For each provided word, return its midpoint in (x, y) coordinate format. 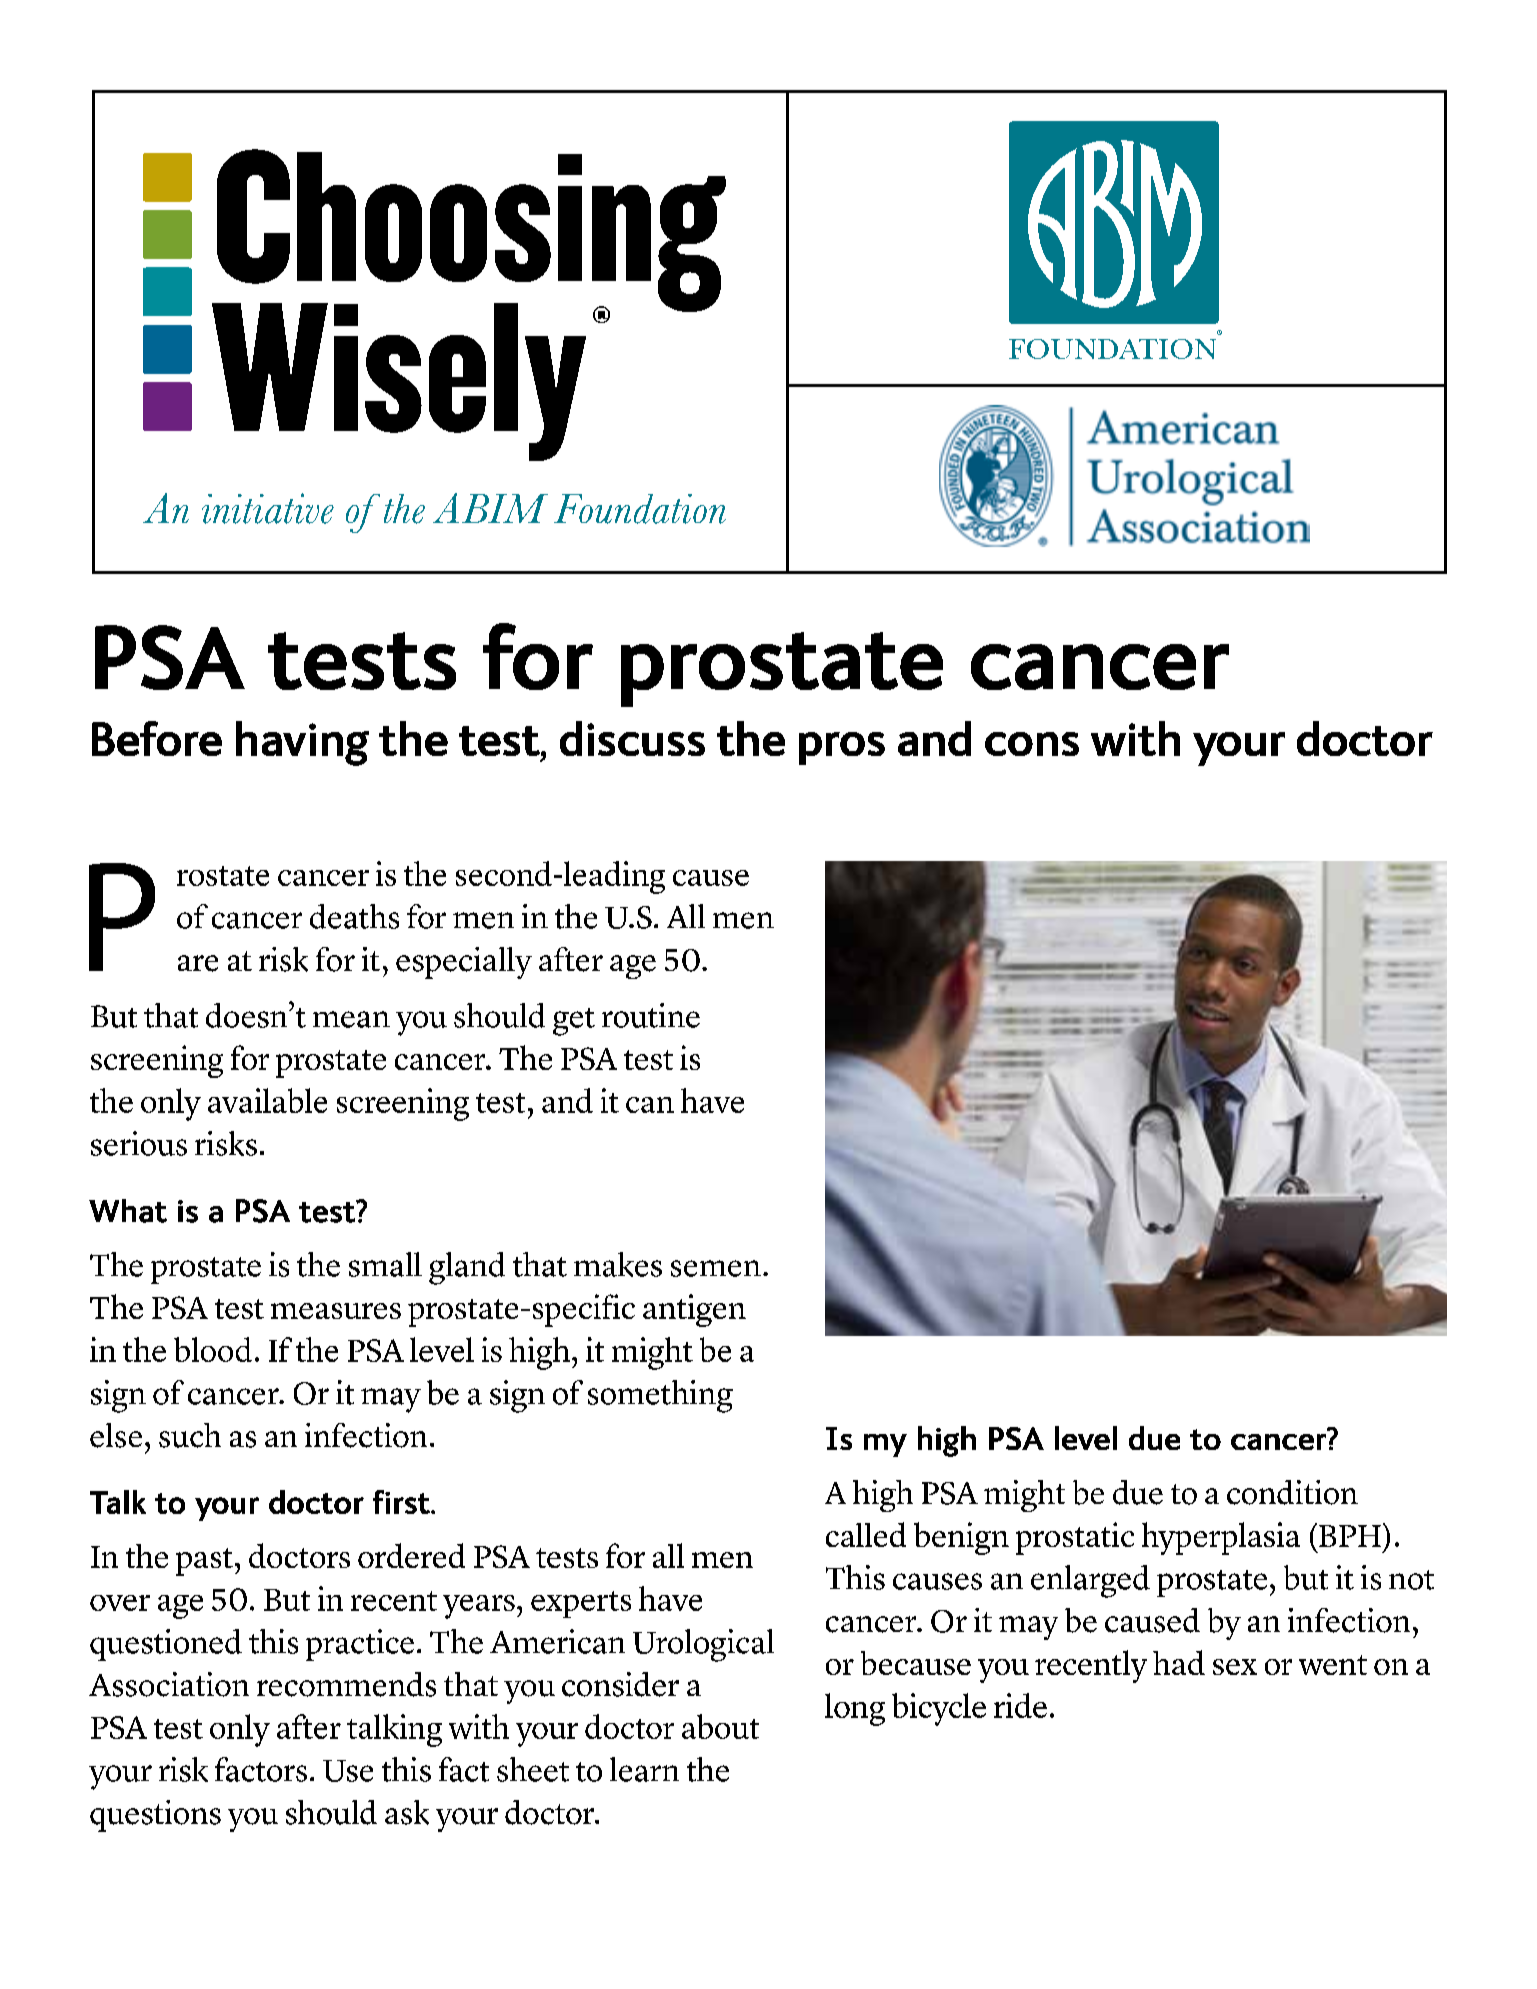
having (302, 743)
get (574, 1022)
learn (644, 1769)
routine (651, 1015)
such (190, 1435)
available (267, 1100)
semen (716, 1268)
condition (1292, 1492)
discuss (632, 738)
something (660, 1396)
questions (155, 1816)
